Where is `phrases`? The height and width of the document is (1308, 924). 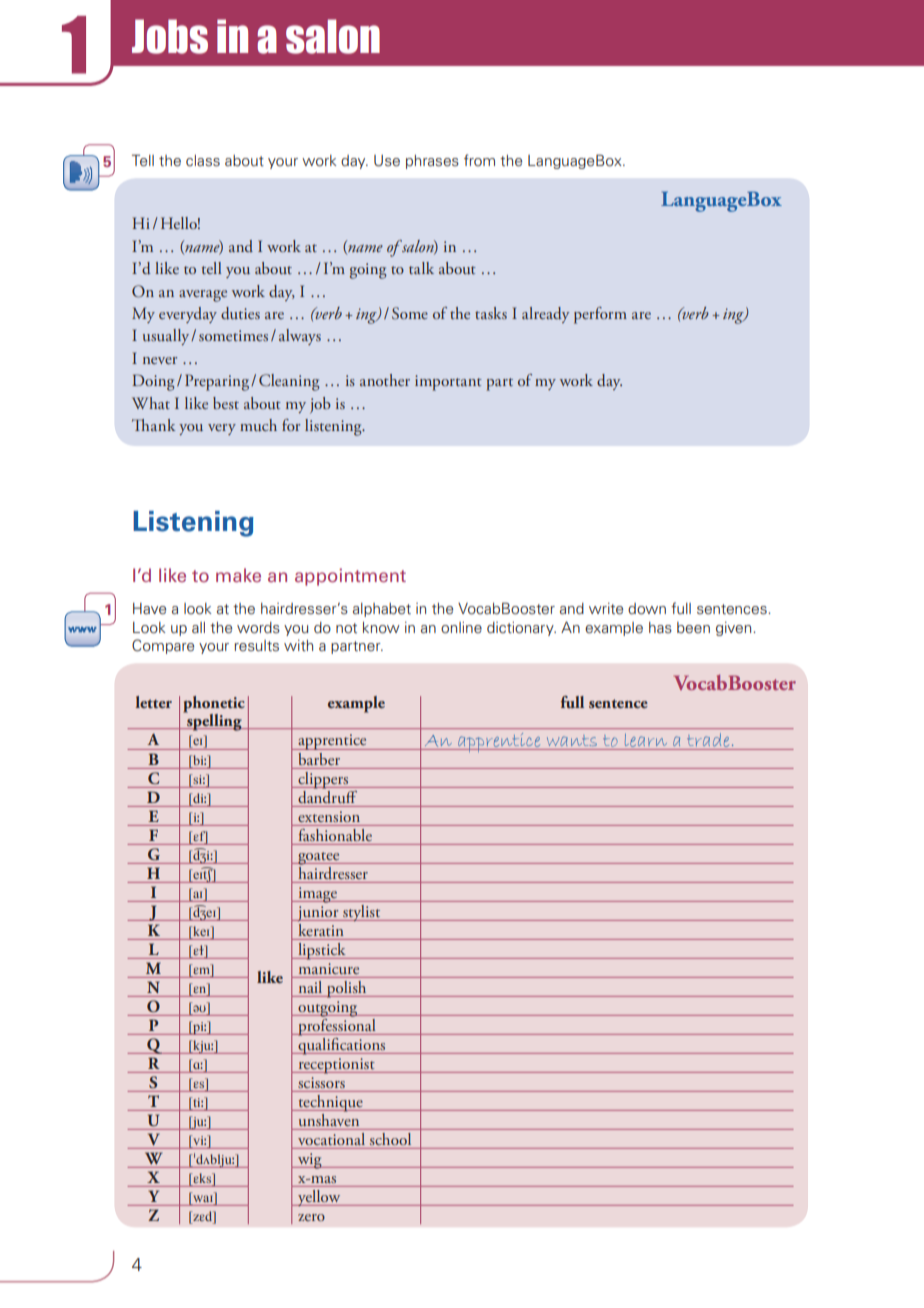 phrases is located at coordinates (432, 162).
